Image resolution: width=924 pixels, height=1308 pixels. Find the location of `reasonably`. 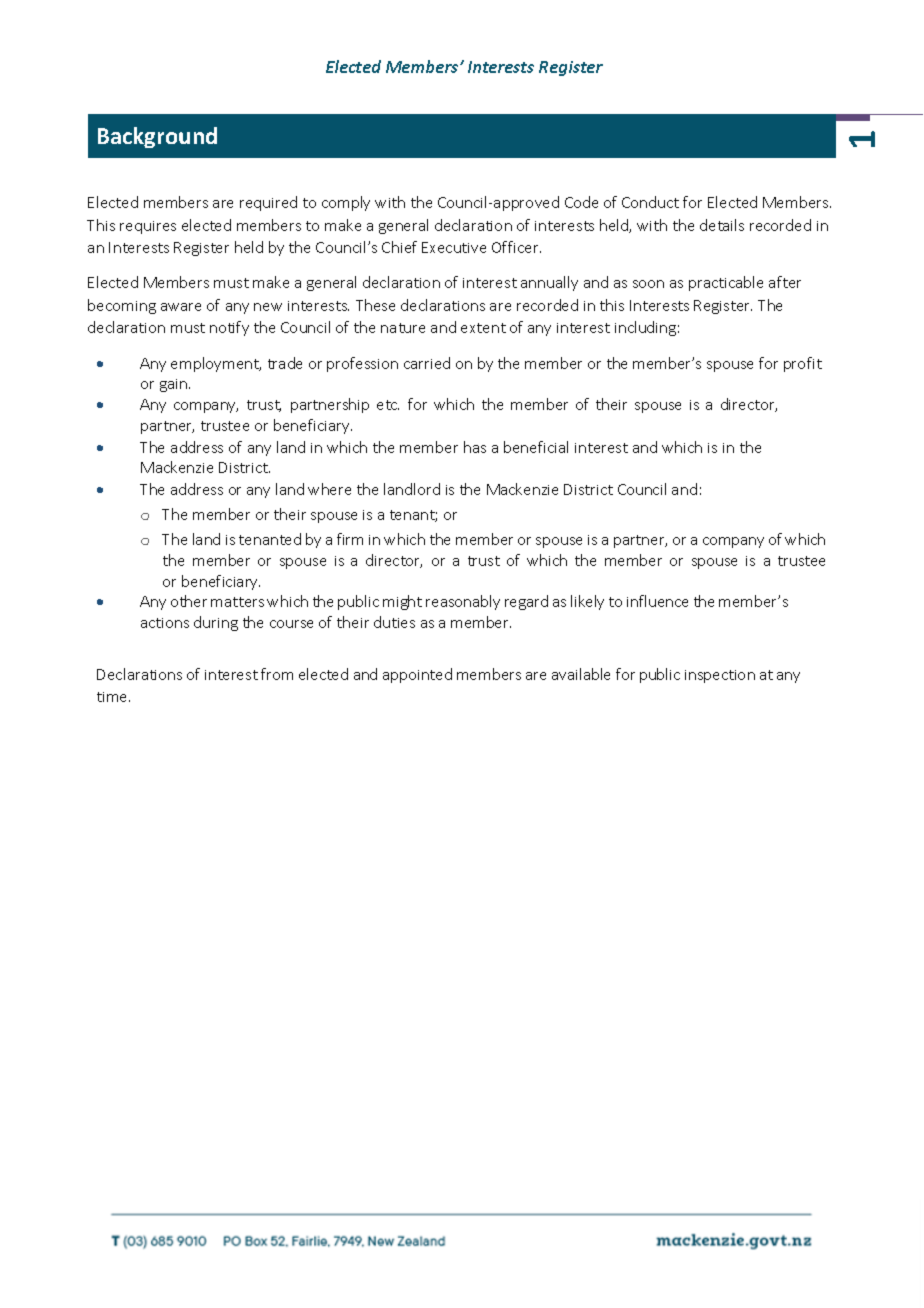

reasonably is located at coordinates (463, 602).
